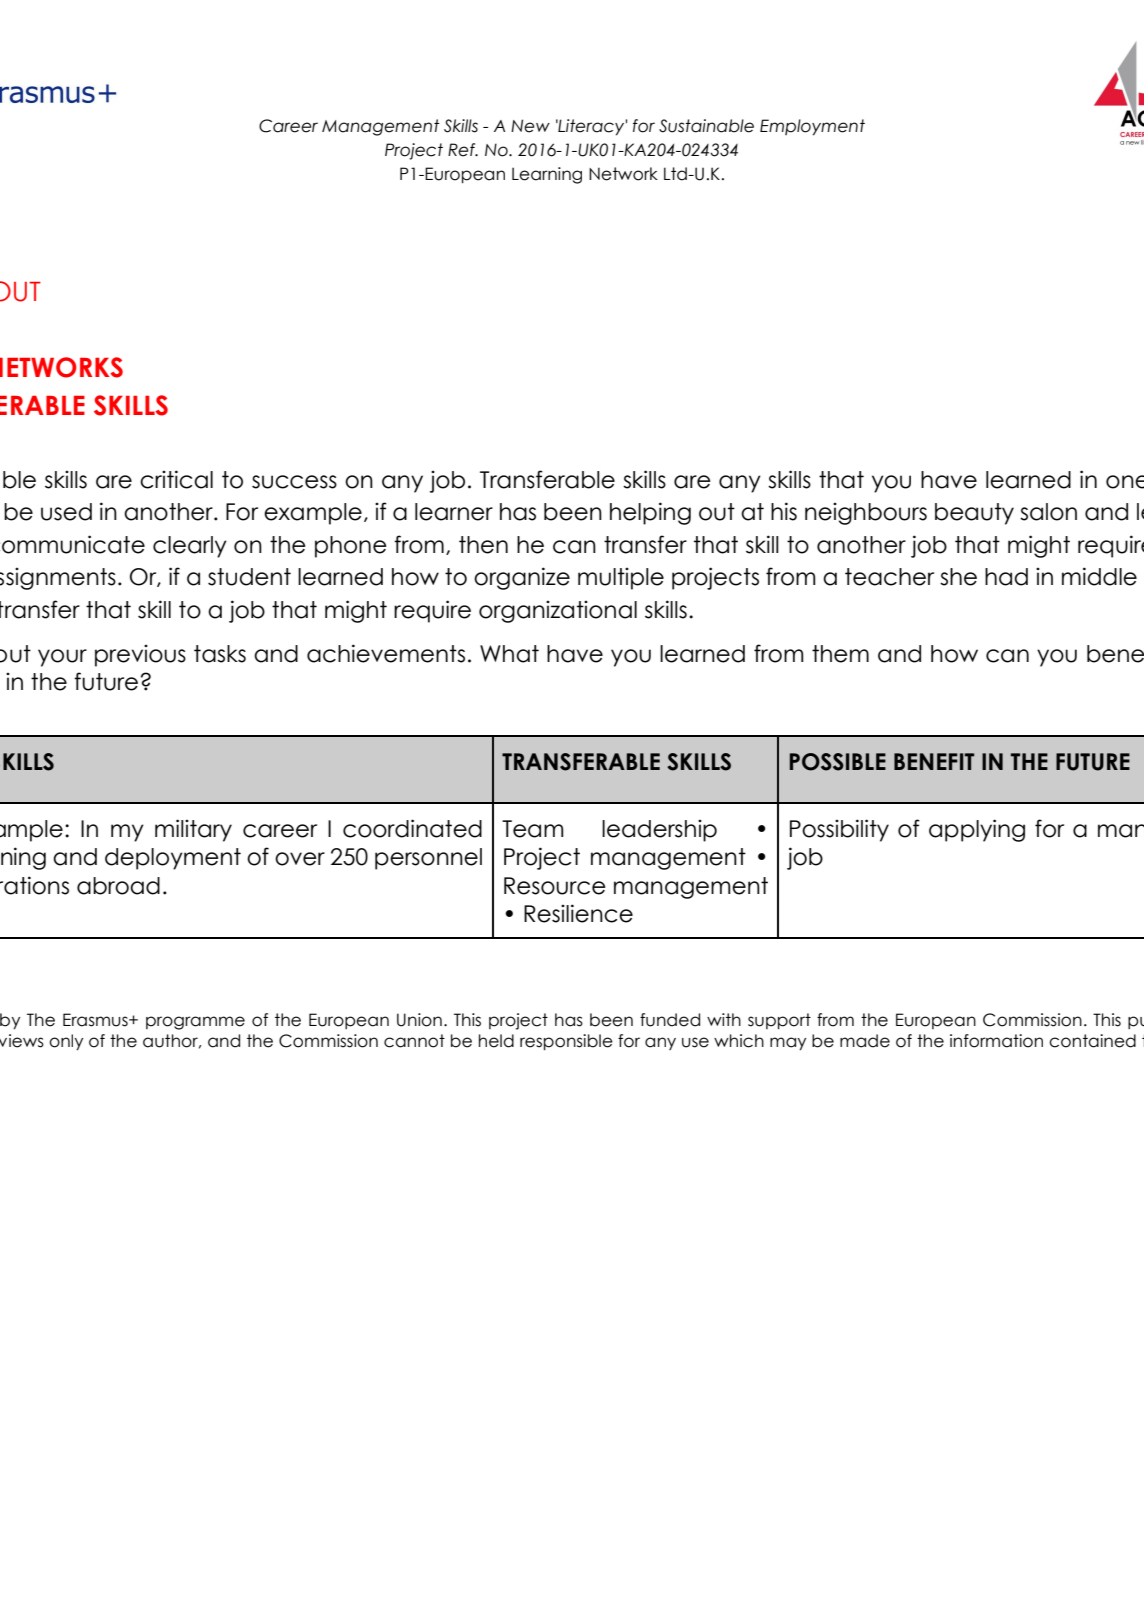  I want to click on programme, so click(195, 1023).
